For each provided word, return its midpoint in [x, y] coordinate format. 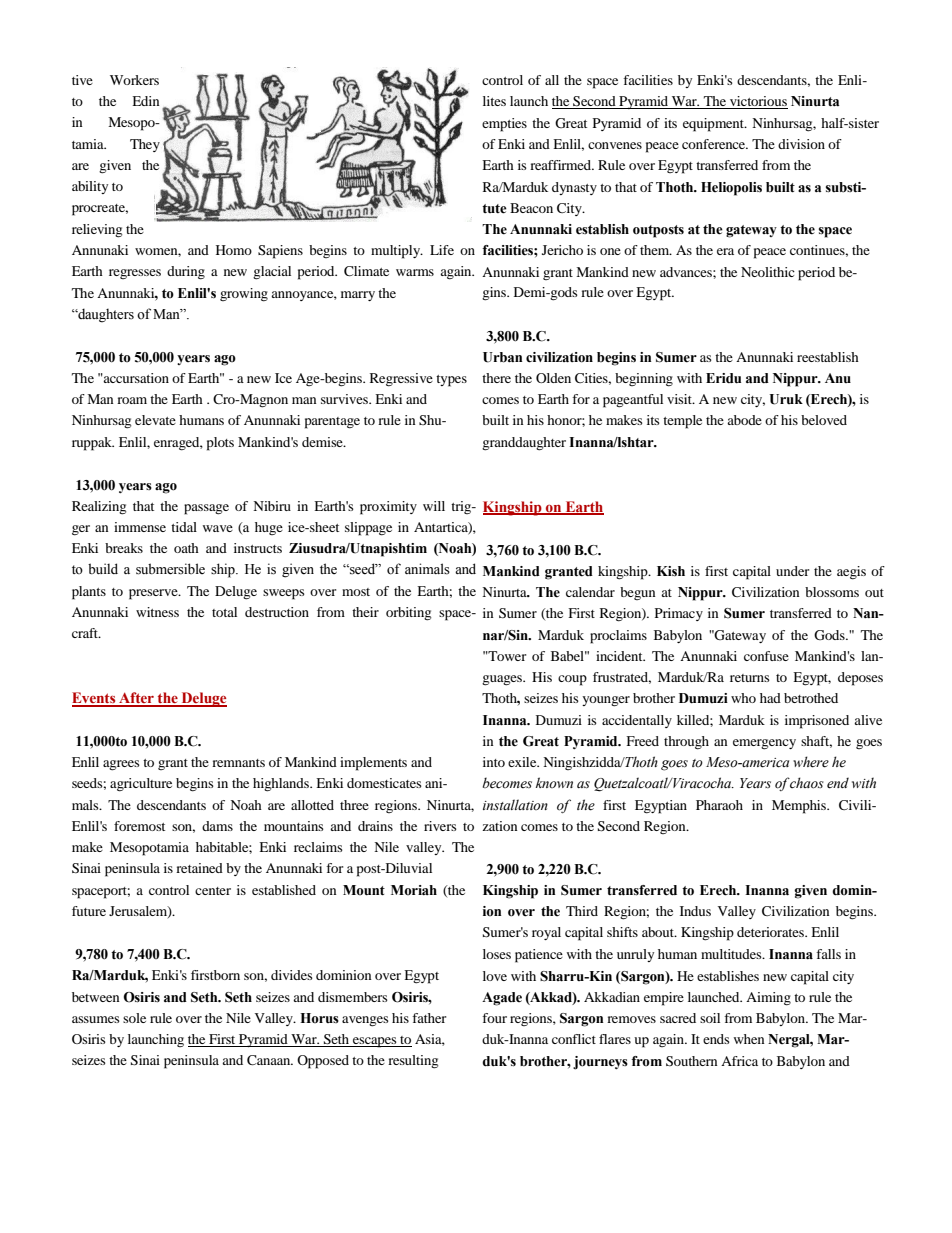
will [434, 506]
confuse [766, 656]
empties [504, 125]
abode [744, 420]
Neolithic [768, 272]
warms [415, 272]
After [136, 699]
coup [572, 680]
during [186, 273]
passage [206, 509]
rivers [440, 826]
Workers [134, 80]
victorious [758, 102]
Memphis [800, 807]
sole [134, 1018]
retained [199, 868]
